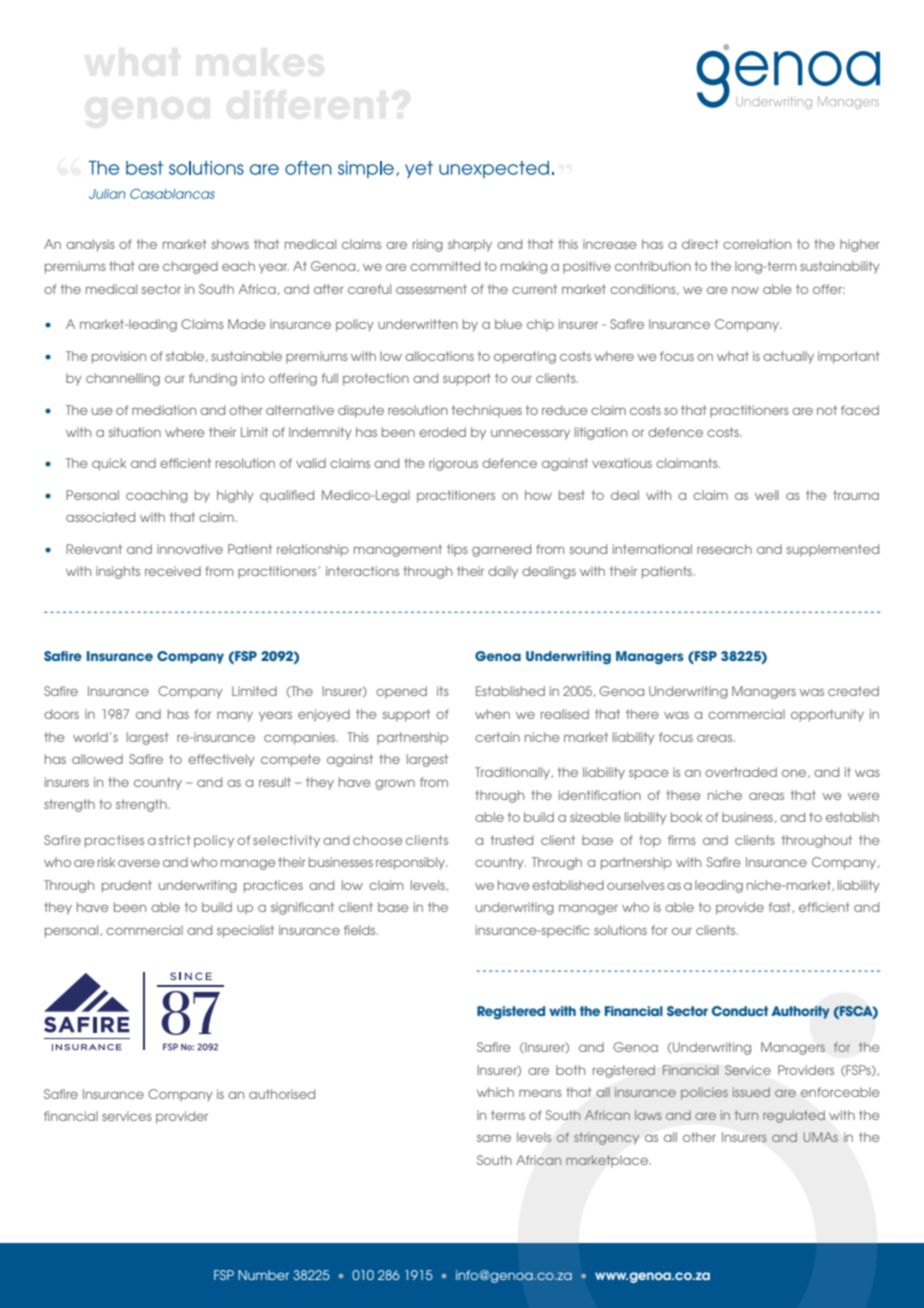 The image size is (924, 1308). I want to click on charged, so click(190, 267).
